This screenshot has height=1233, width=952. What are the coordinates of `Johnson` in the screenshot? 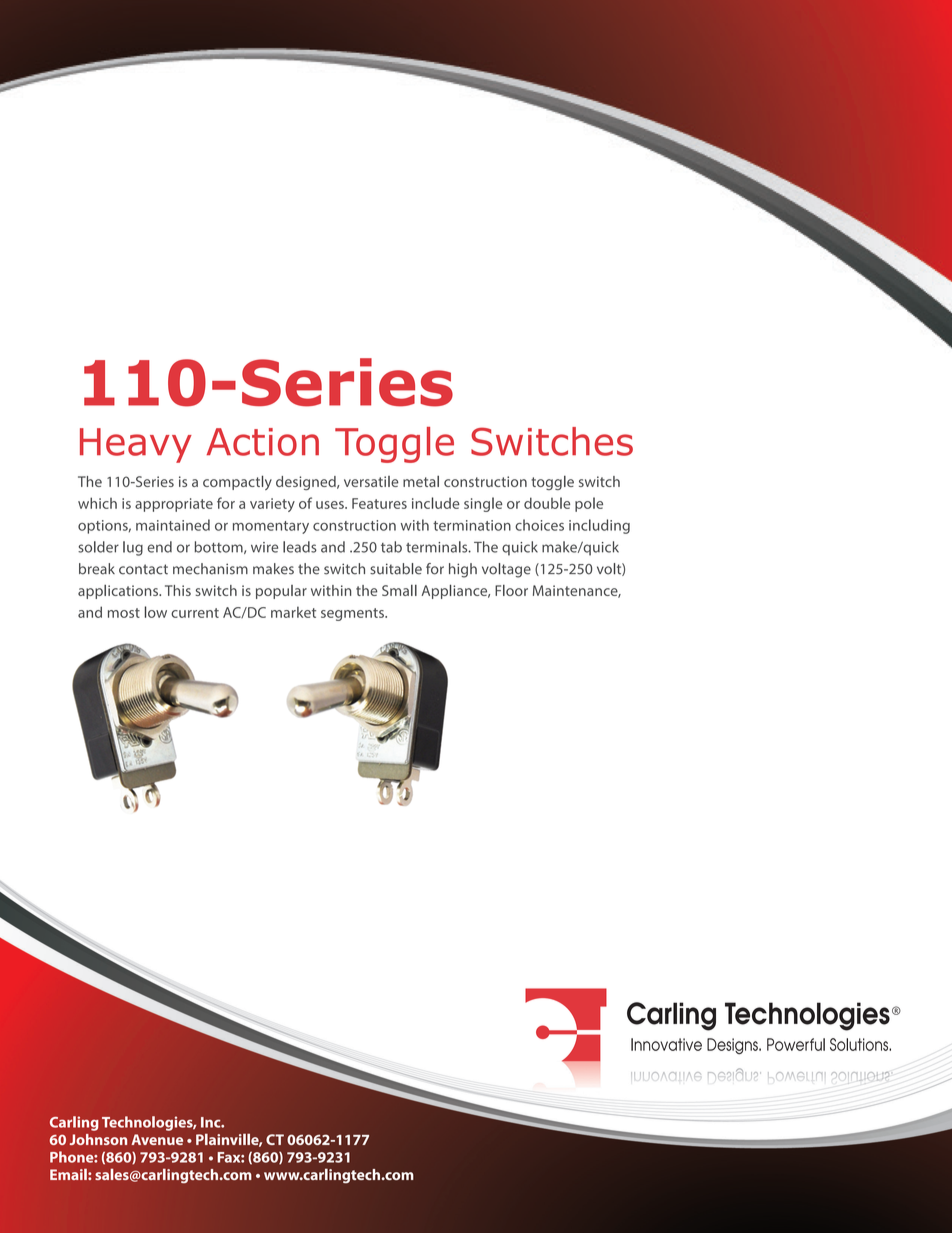 It's located at (98, 1139).
